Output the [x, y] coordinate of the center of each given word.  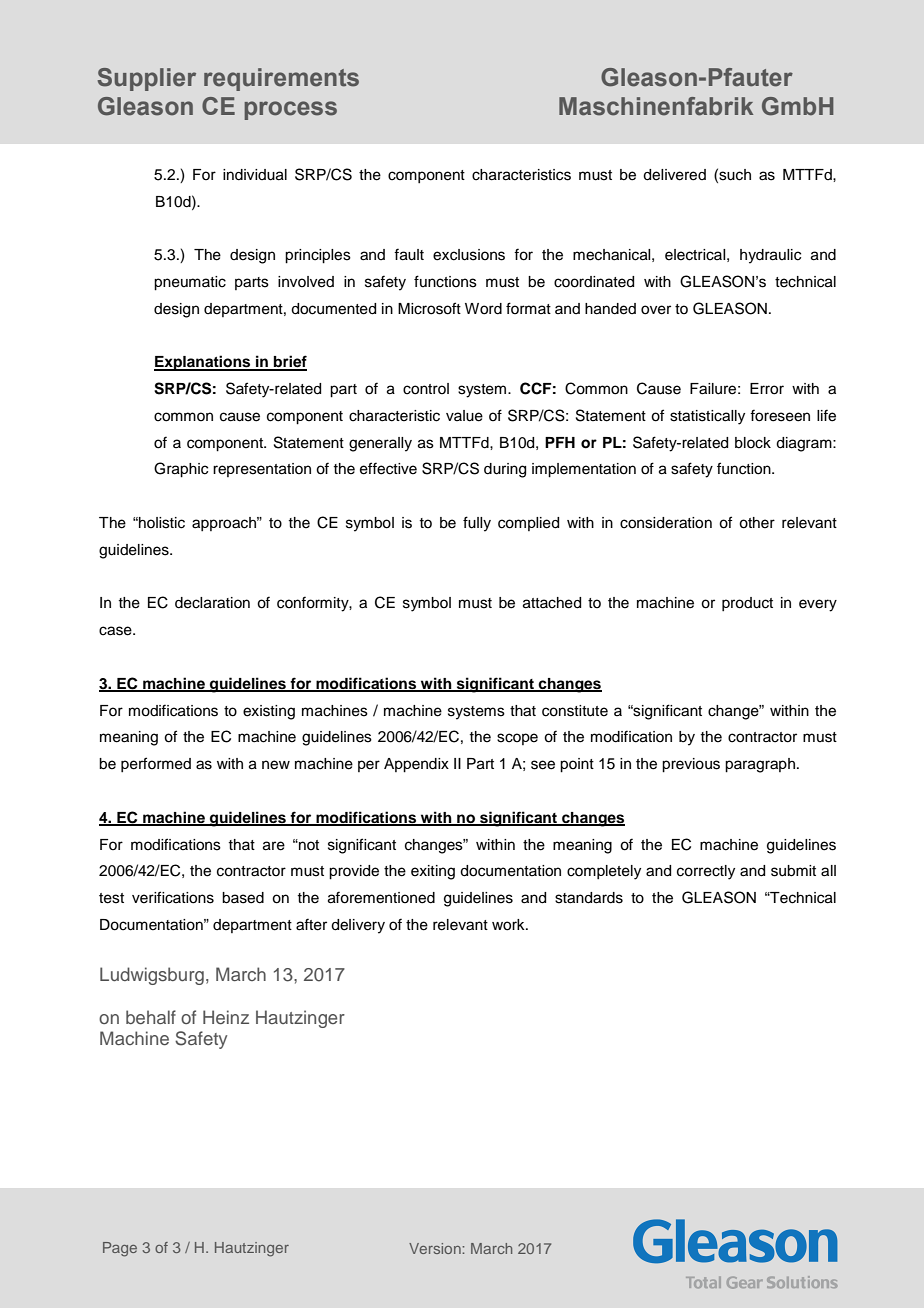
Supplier [147, 79]
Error [767, 389]
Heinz [226, 1017]
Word [483, 309]
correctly [706, 872]
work [509, 925]
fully [477, 524]
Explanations [203, 363]
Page [120, 1249]
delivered [674, 175]
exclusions [469, 255]
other [757, 523]
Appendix [416, 765]
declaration [212, 603]
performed [156, 764]
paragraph [760, 765]
